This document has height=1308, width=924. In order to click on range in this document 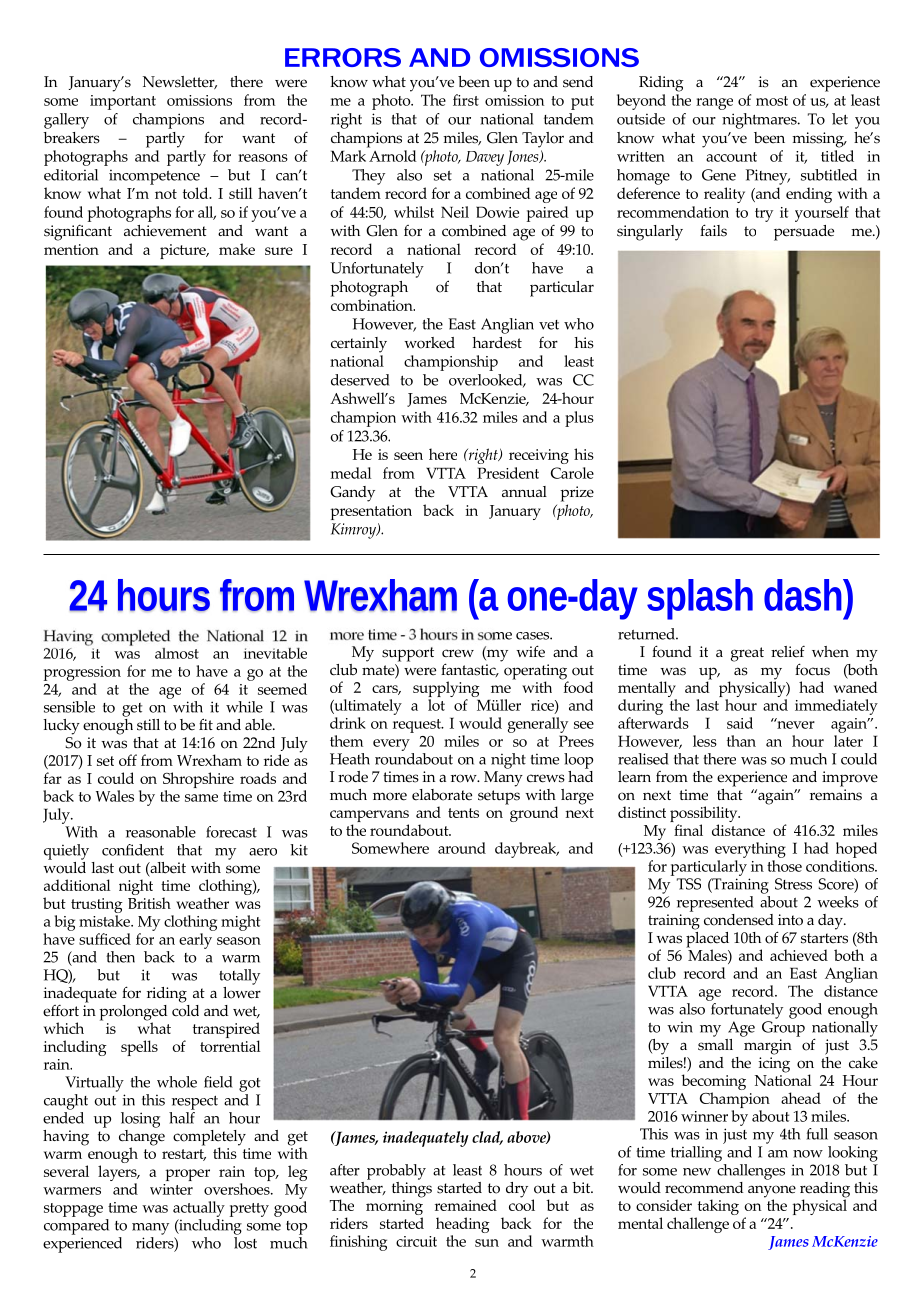, I will do `click(714, 104)`.
